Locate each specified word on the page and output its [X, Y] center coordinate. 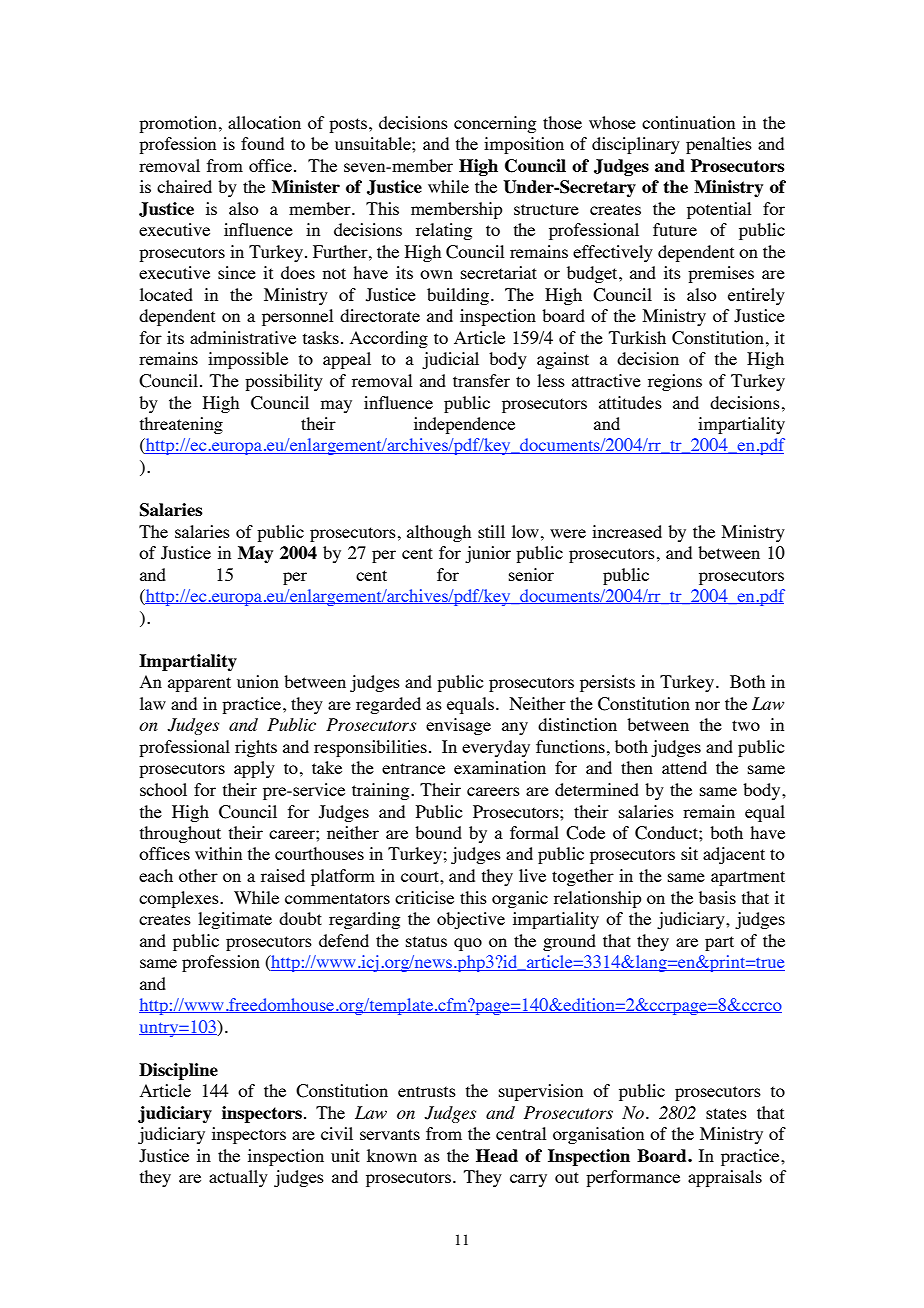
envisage [458, 726]
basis [717, 897]
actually [238, 1178]
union [258, 681]
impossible [248, 360]
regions [675, 382]
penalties [719, 145]
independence [464, 425]
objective [471, 920]
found [262, 143]
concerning [495, 124]
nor [707, 705]
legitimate [235, 920]
